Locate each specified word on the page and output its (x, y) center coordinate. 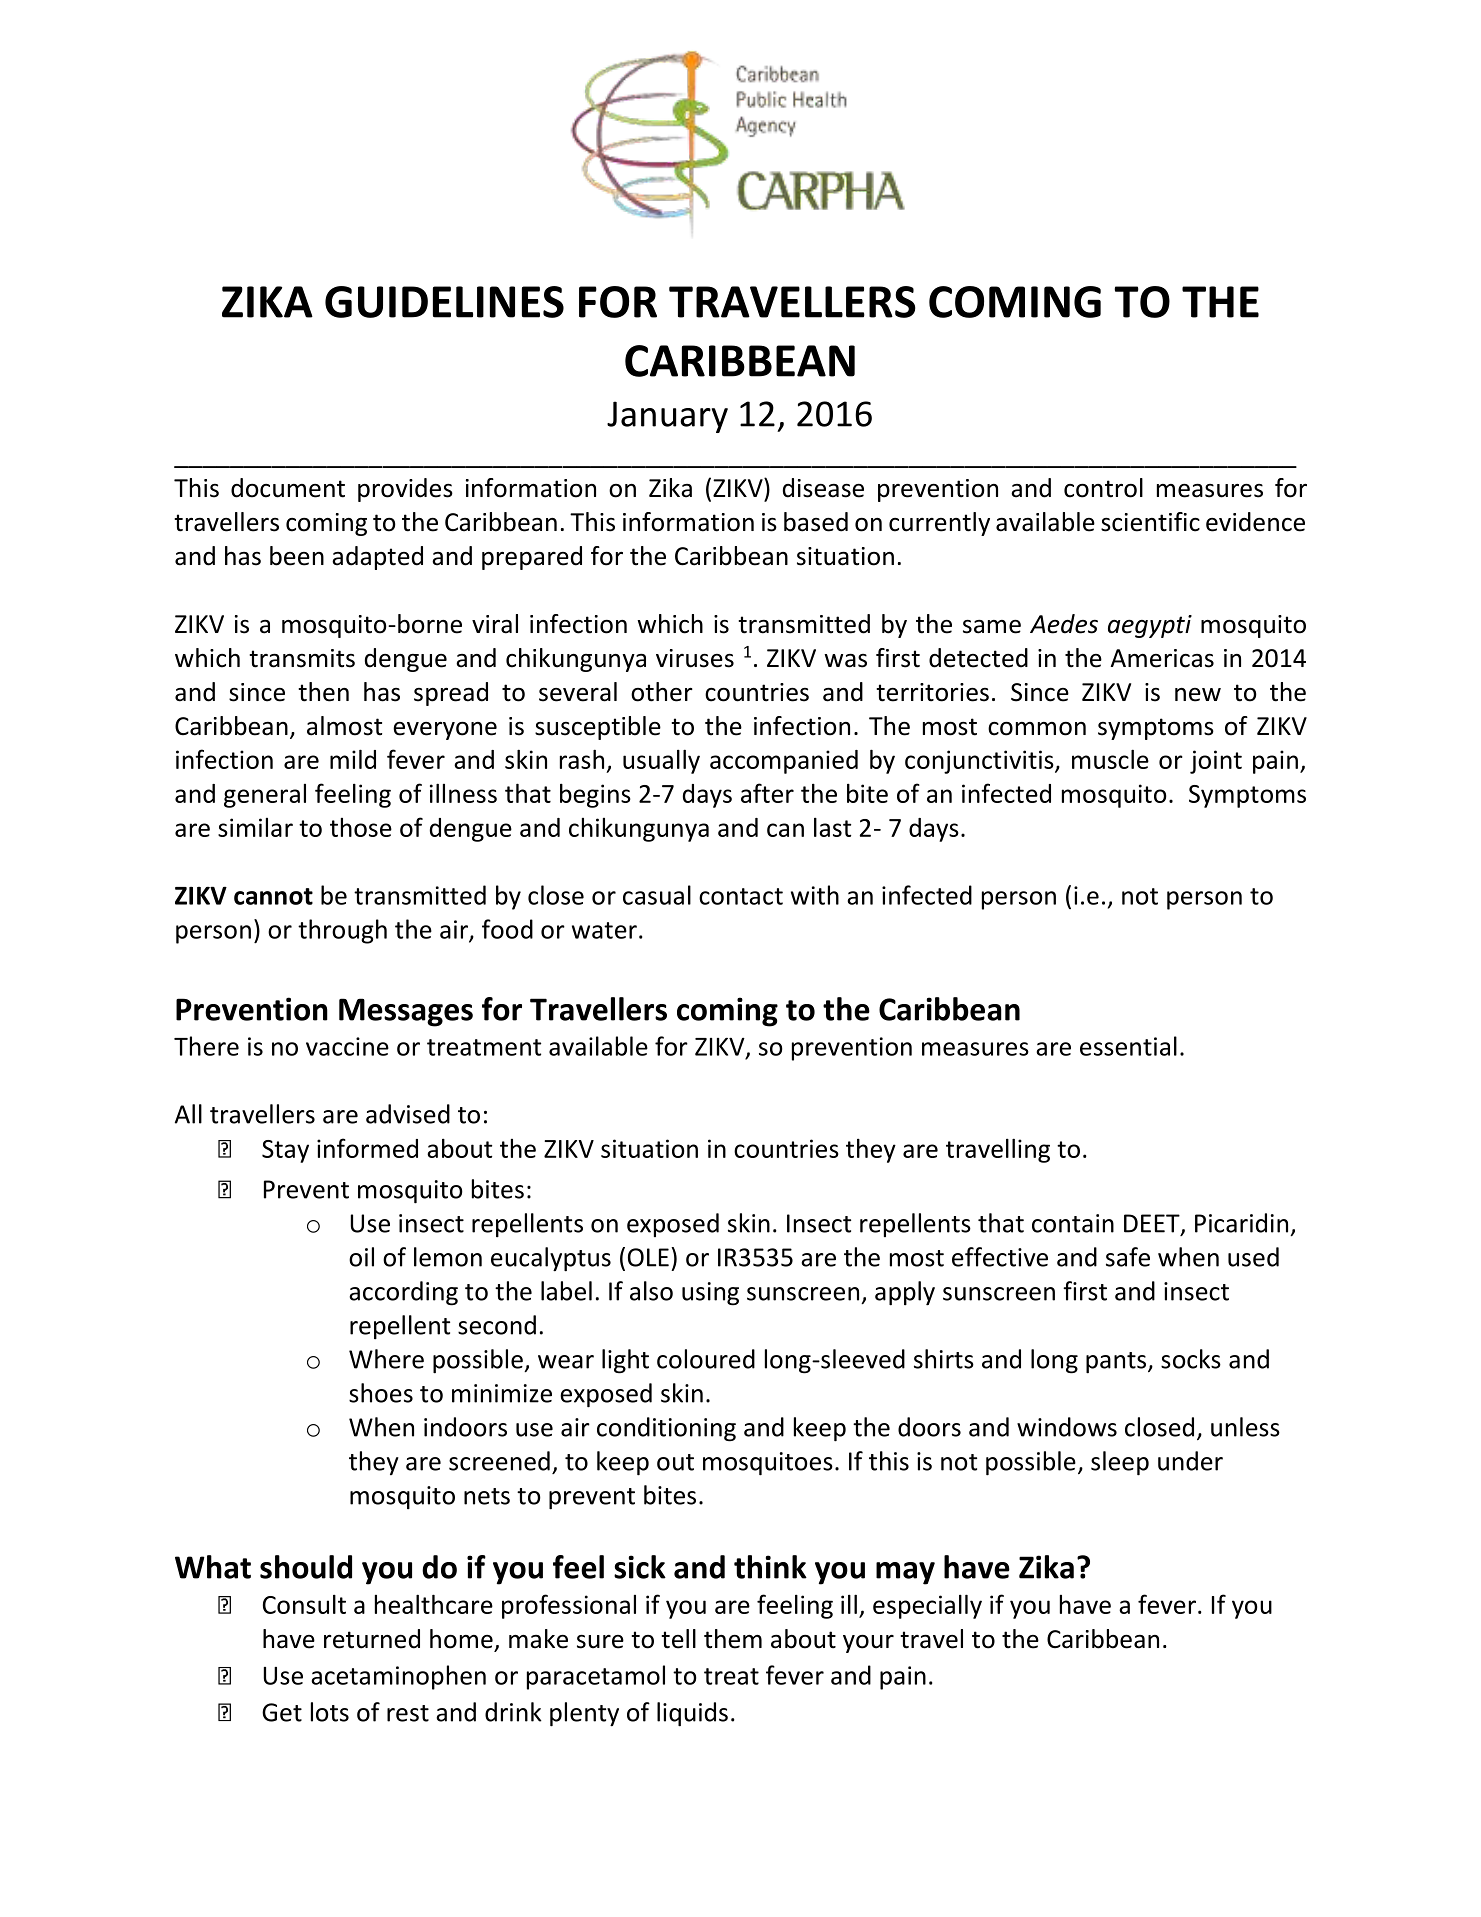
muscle (1110, 759)
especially (927, 1606)
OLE (648, 1257)
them (733, 1639)
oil (361, 1257)
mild (353, 759)
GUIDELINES (444, 302)
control (1103, 488)
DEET (1153, 1224)
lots (330, 1712)
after (767, 793)
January (667, 417)
